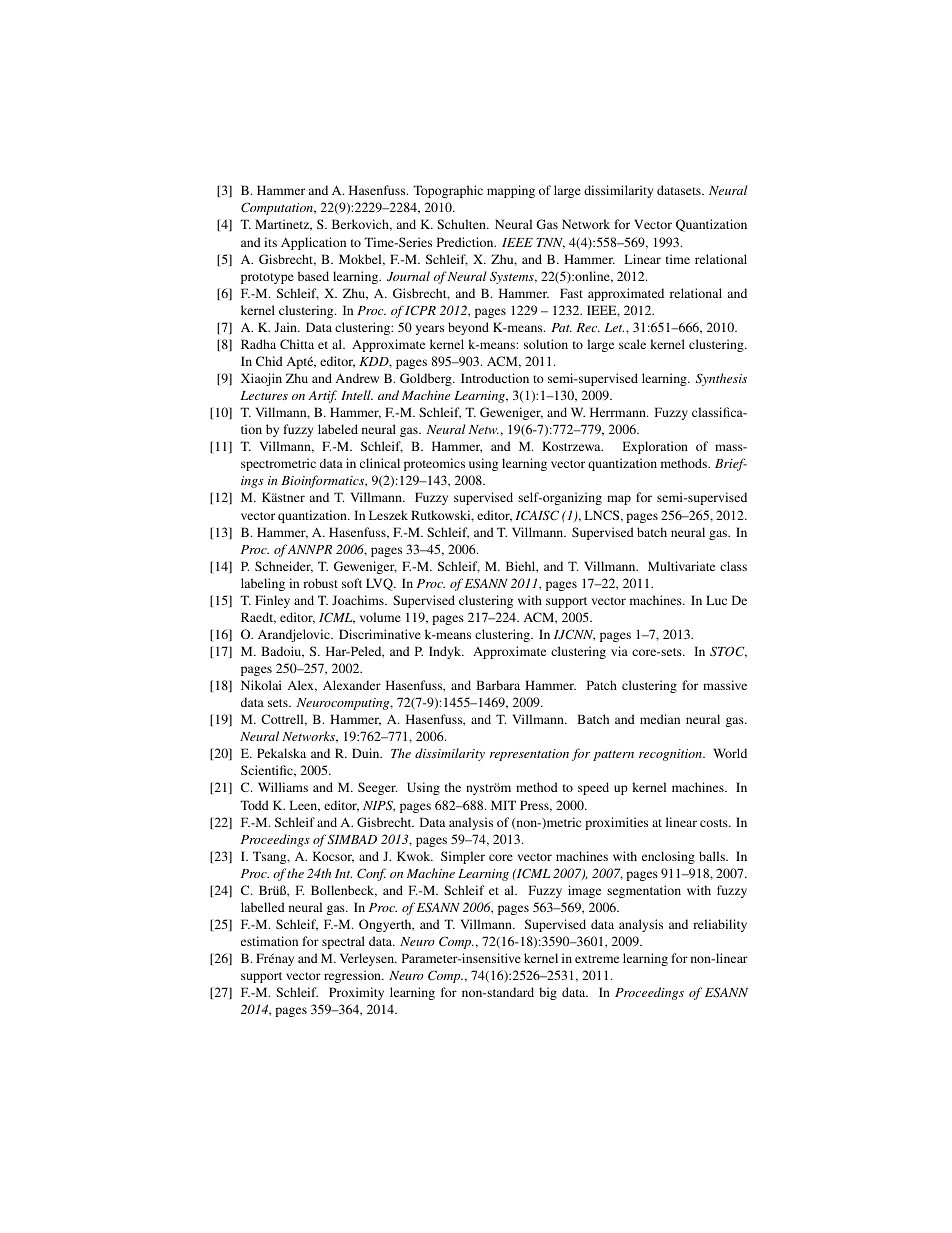  Describe the element at coordinates (511, 191) in the document. I see `mapping` at that location.
